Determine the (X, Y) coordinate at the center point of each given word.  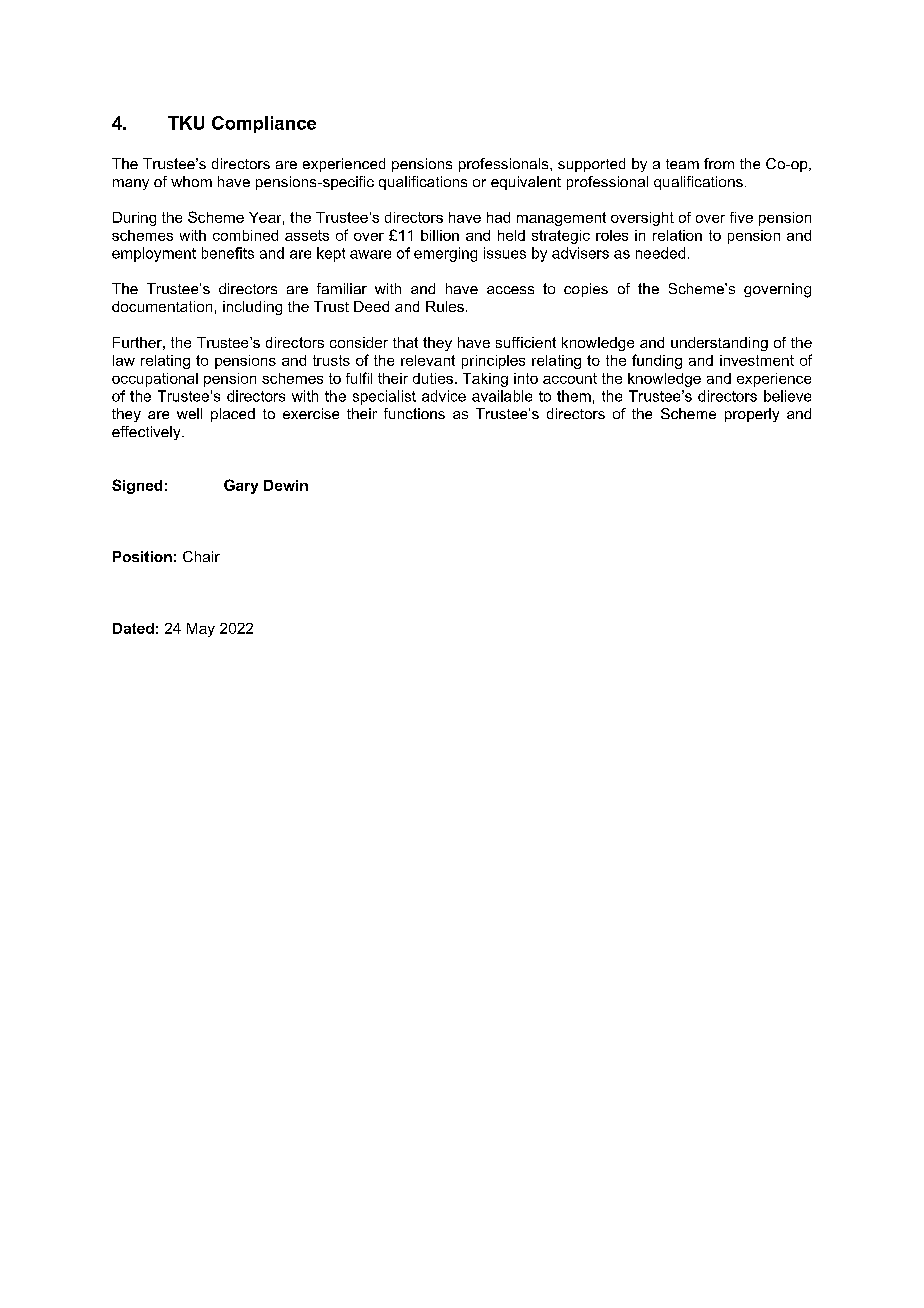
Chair (201, 556)
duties (433, 378)
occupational (155, 380)
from (719, 163)
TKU (186, 123)
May (201, 630)
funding (657, 361)
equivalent (526, 183)
